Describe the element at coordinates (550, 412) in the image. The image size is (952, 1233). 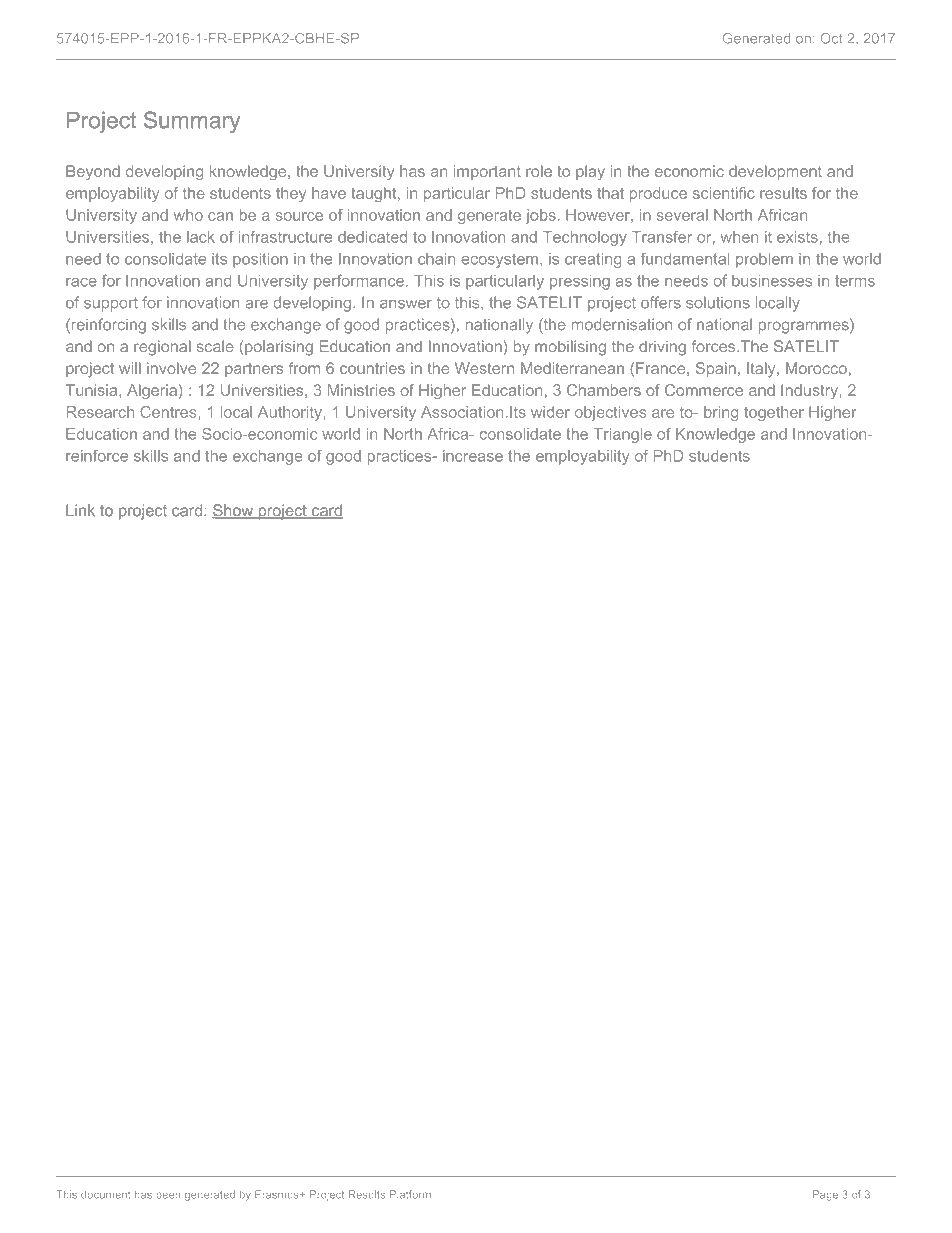
I see `wider` at that location.
